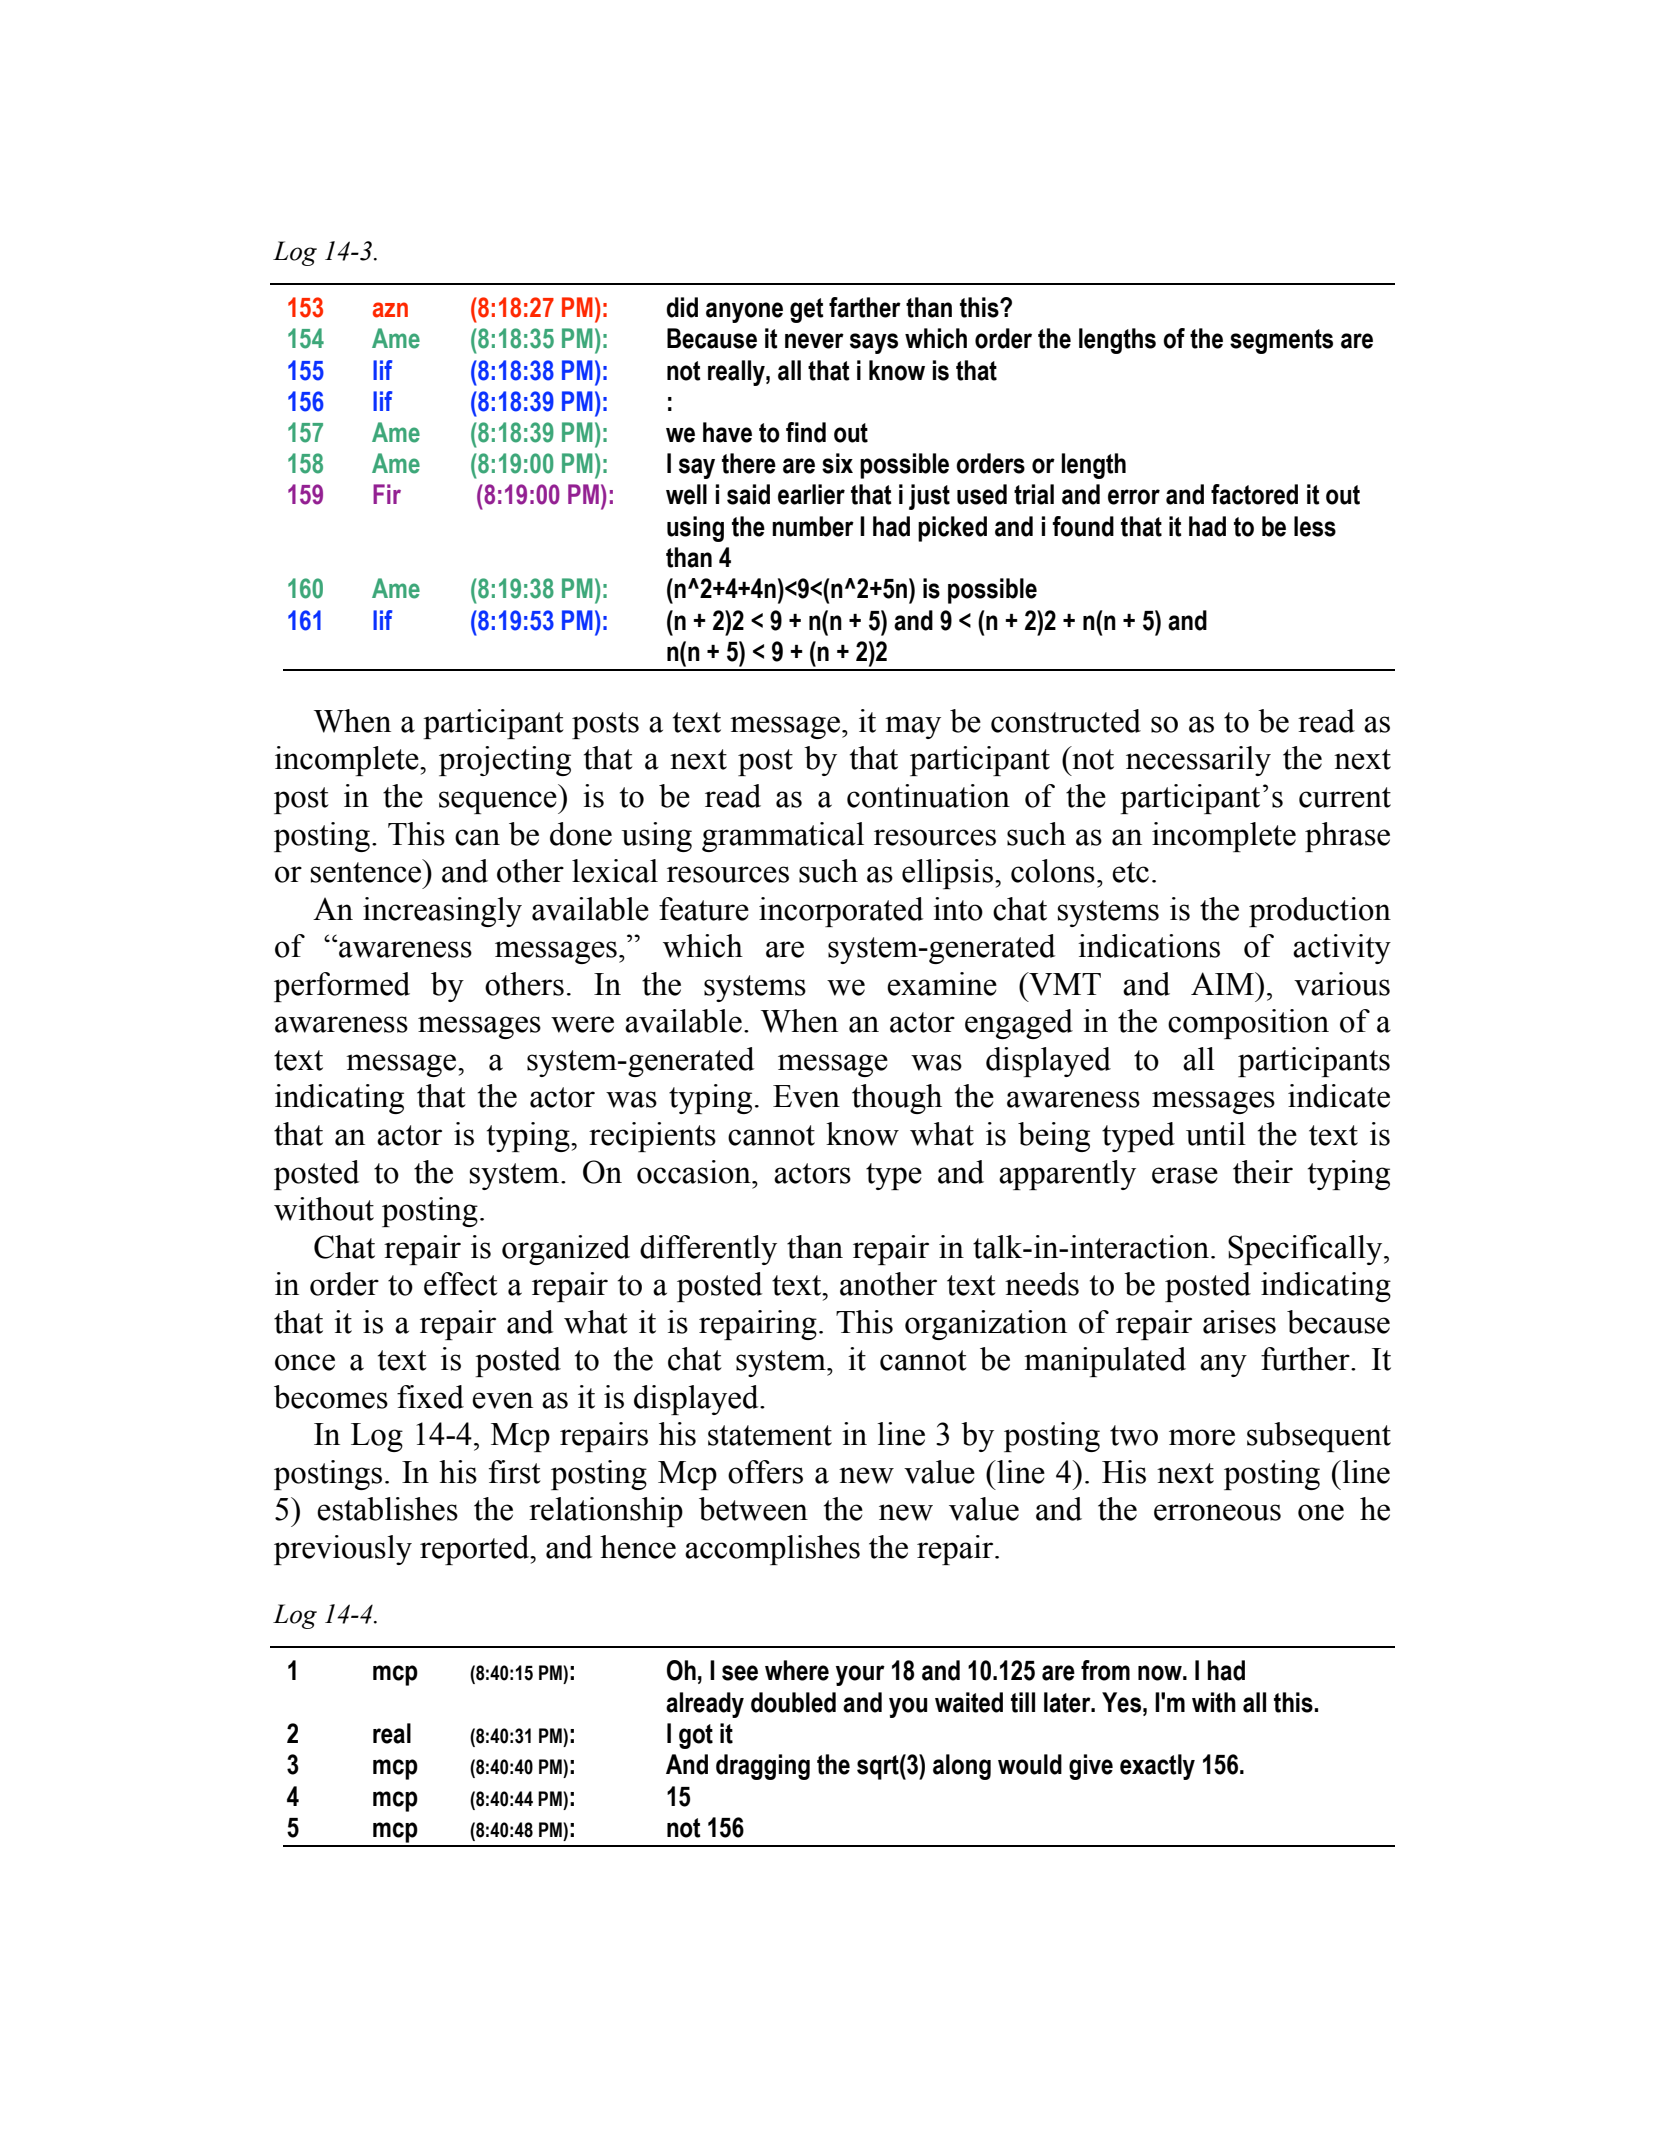 The image size is (1665, 2155). Describe the element at coordinates (913, 727) in the screenshot. I see `may` at that location.
